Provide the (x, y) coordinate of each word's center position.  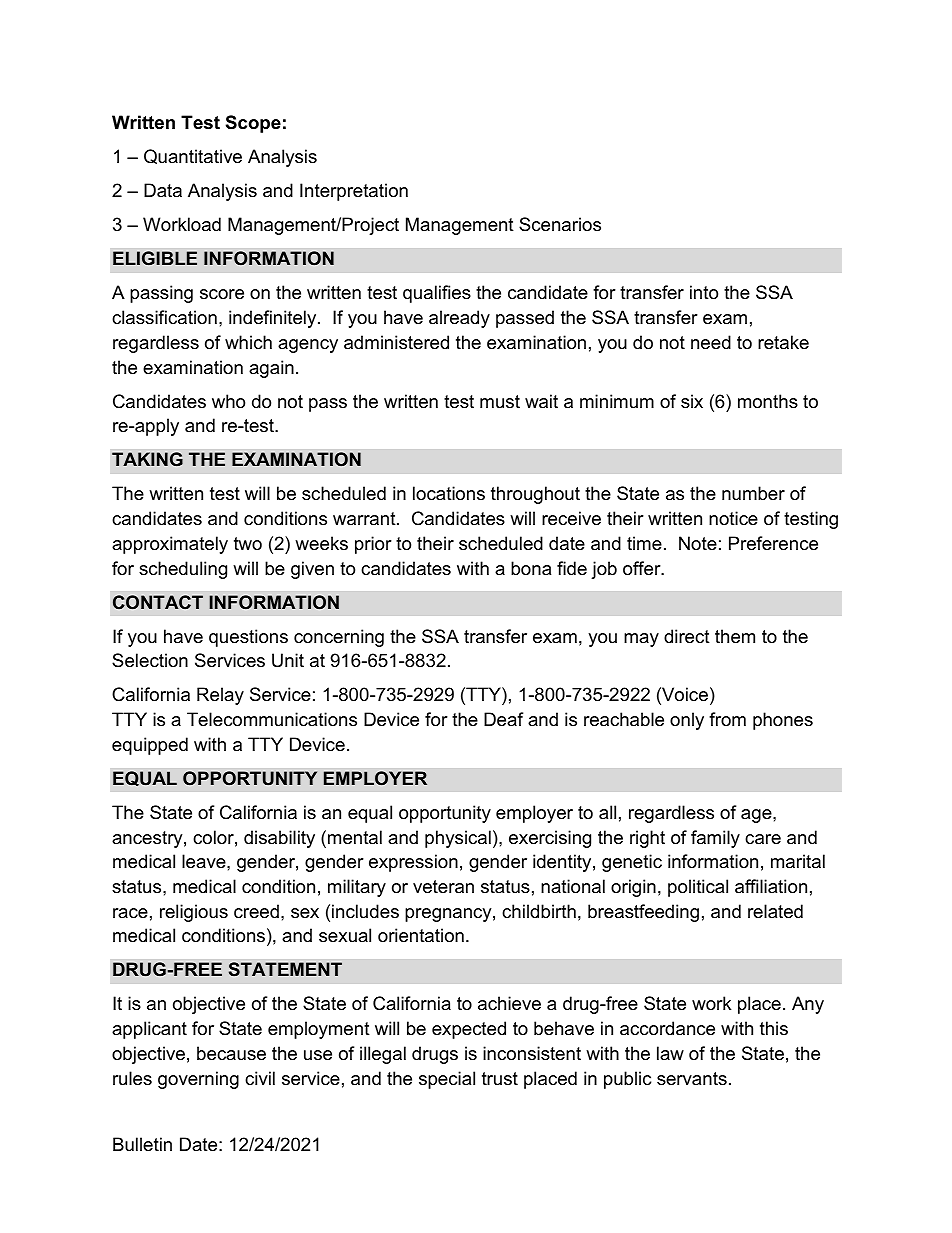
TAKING (147, 459)
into (704, 292)
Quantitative (193, 156)
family (715, 839)
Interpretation (354, 192)
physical (458, 839)
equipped (150, 746)
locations (449, 493)
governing (198, 1080)
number (753, 493)
